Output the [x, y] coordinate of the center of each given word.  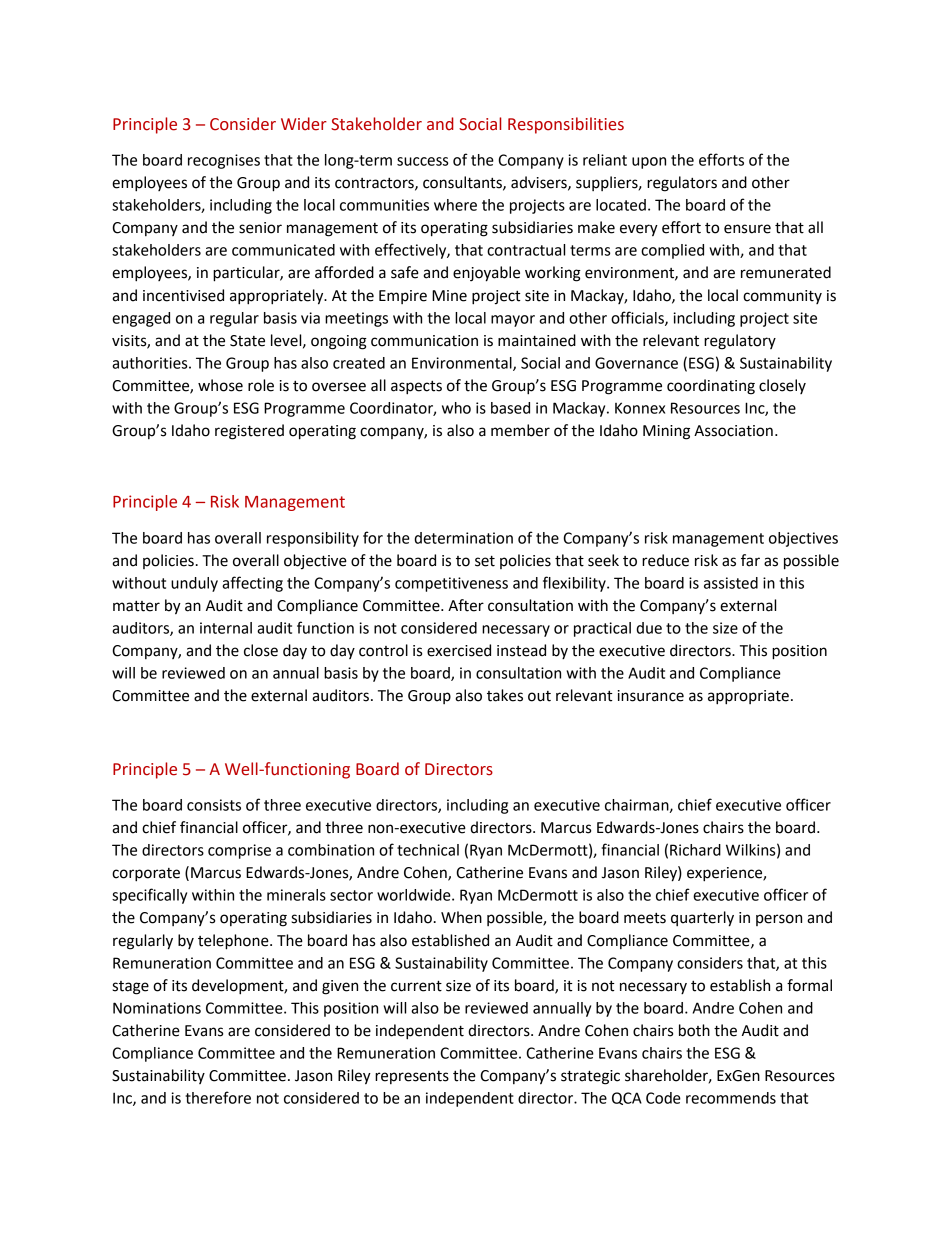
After [466, 605]
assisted [731, 583]
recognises [224, 161]
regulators [682, 184]
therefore [218, 1097]
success [422, 161]
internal [226, 628]
